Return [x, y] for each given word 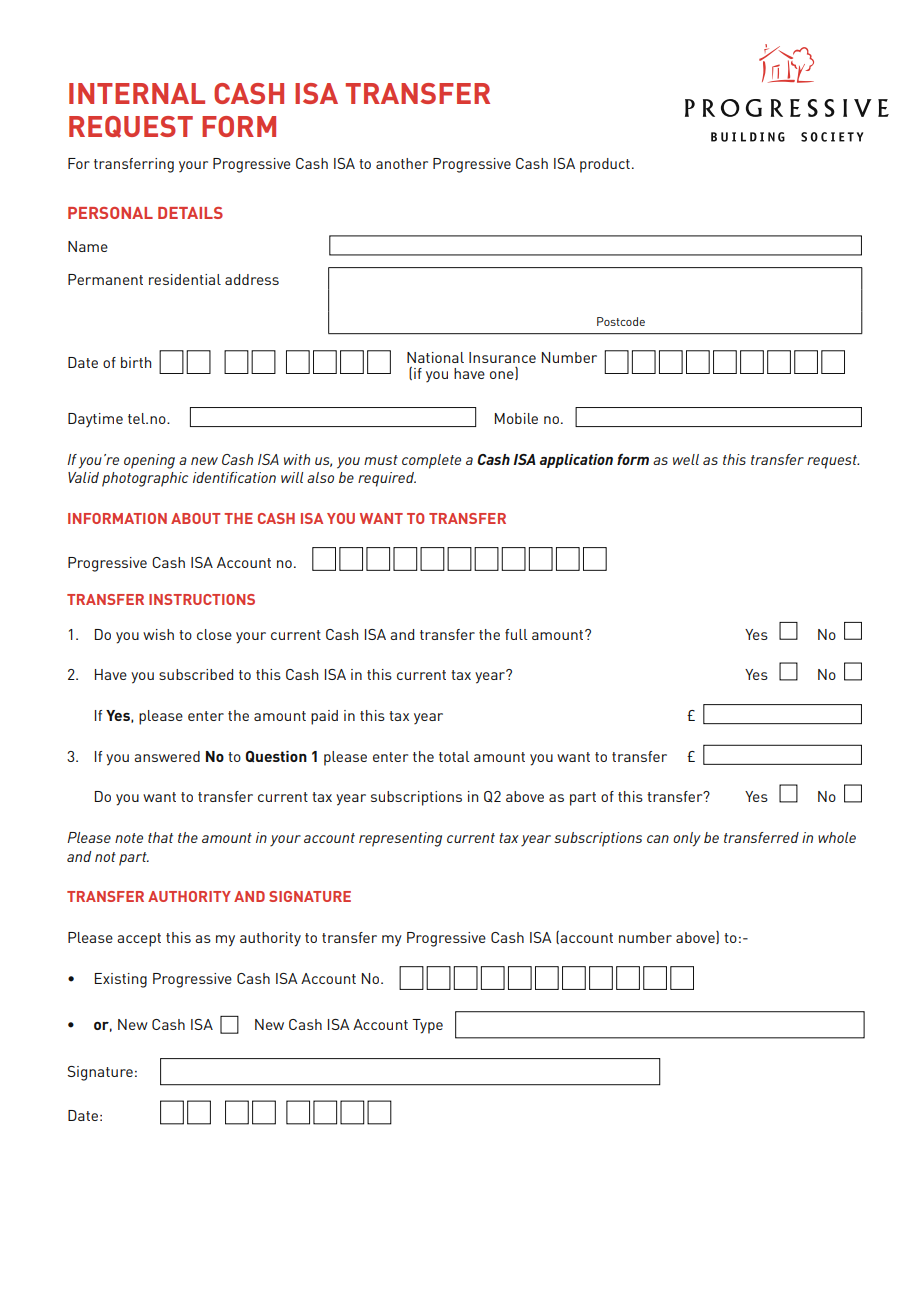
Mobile [516, 418]
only [687, 839]
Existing [121, 980]
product [605, 165]
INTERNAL [137, 93]
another [402, 163]
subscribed [196, 674]
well [686, 459]
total [454, 756]
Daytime [95, 420]
